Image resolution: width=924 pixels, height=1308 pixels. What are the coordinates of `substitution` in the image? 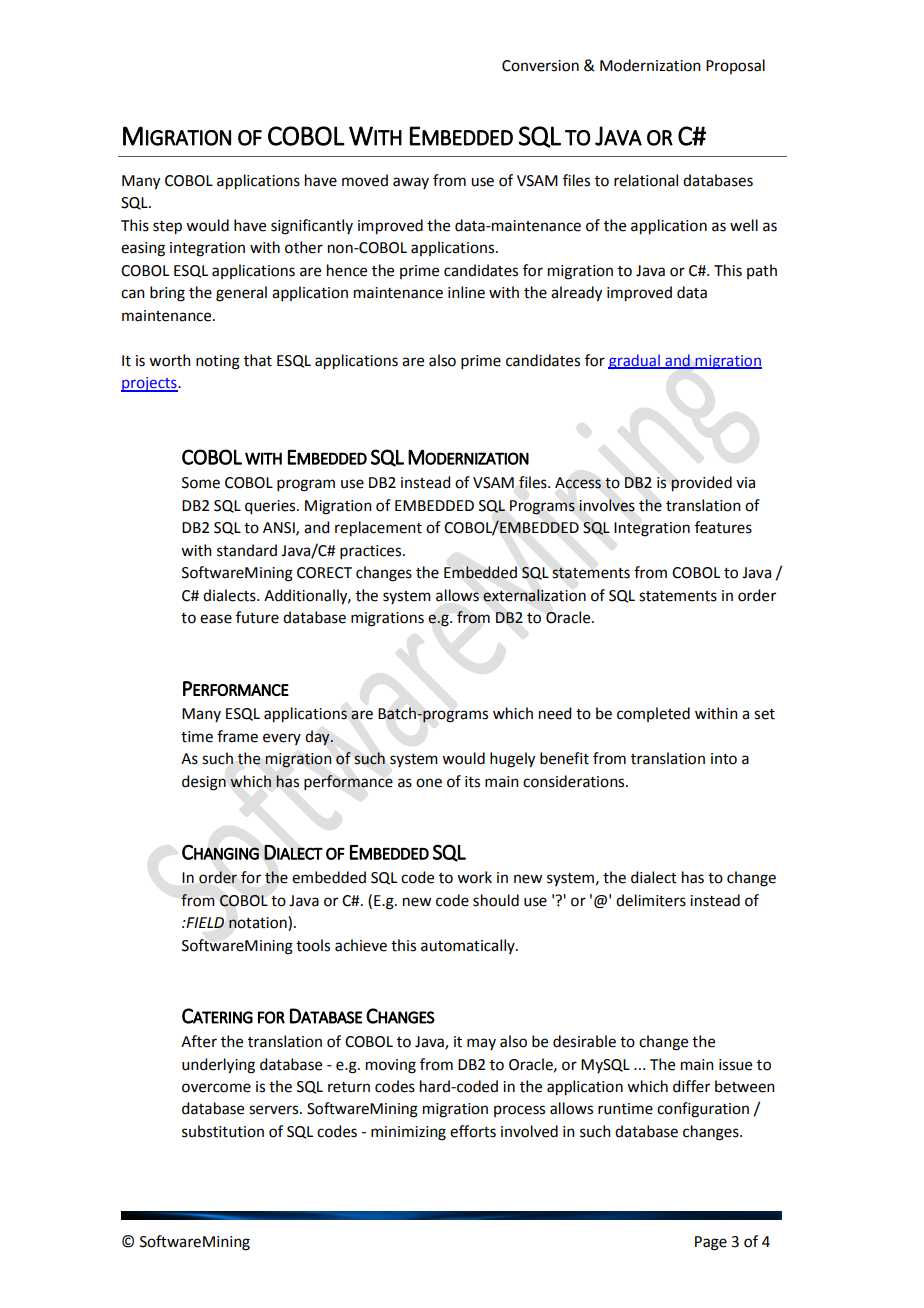 It's located at (223, 1131).
